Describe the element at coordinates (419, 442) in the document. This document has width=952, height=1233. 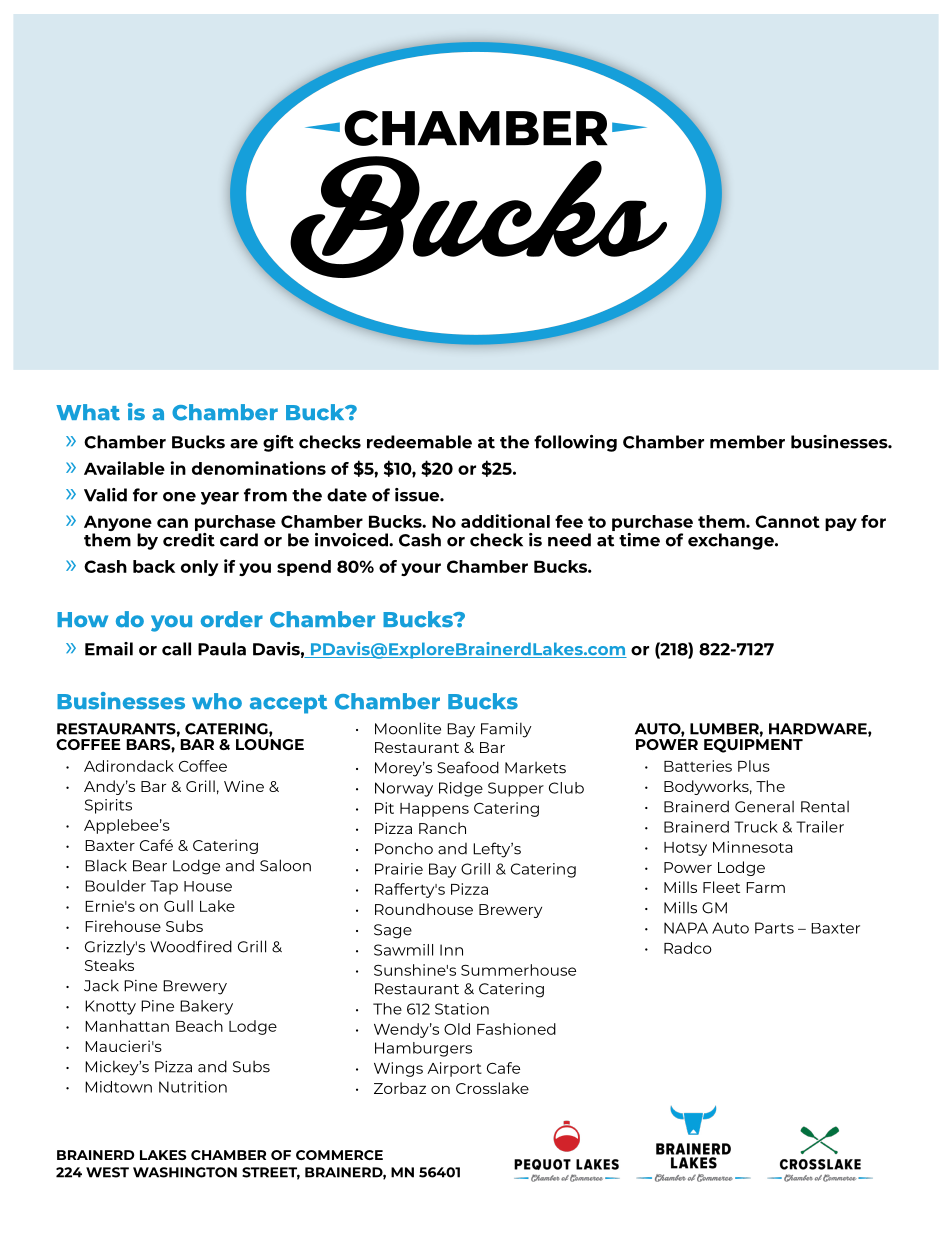
I see `redeemable` at that location.
